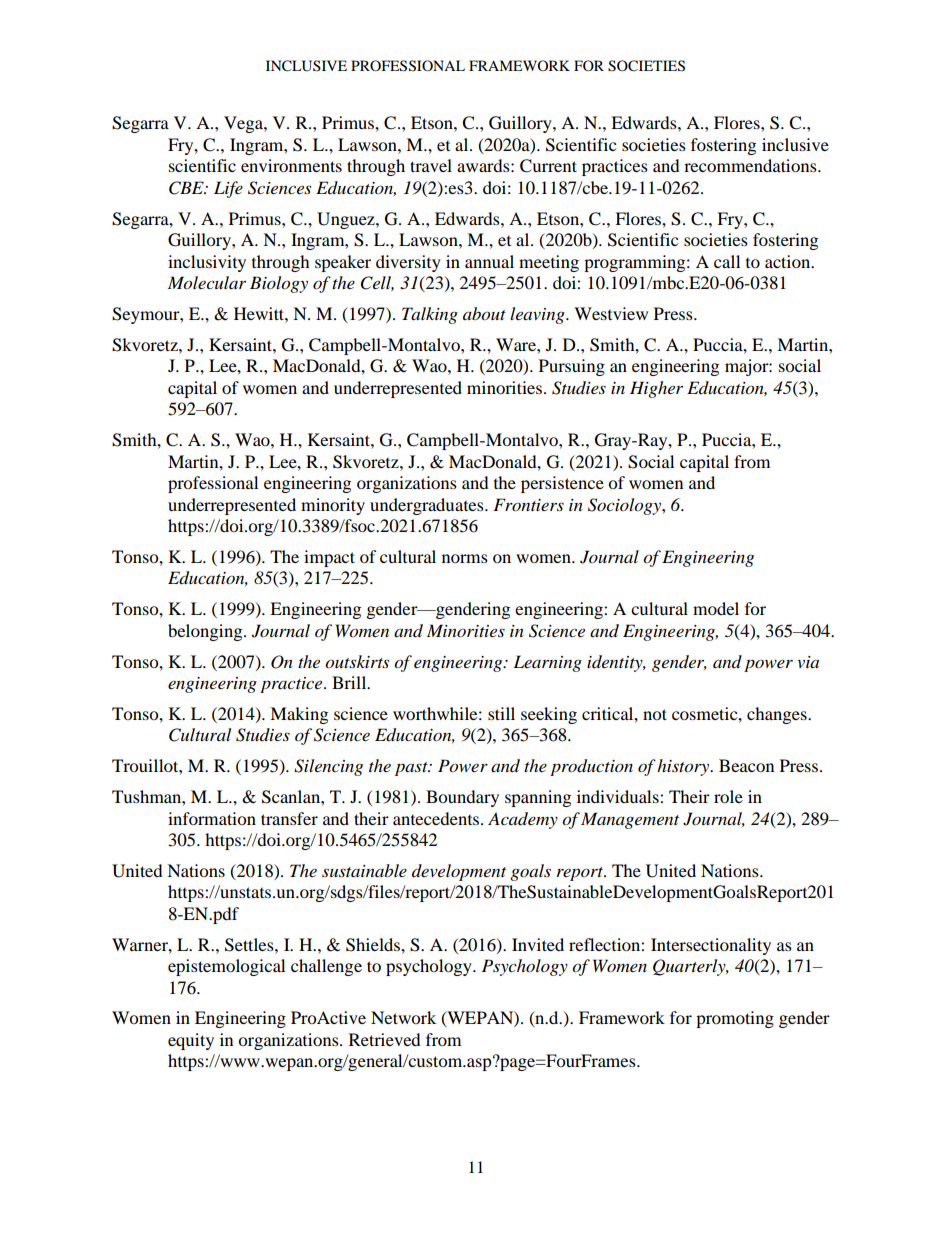 The height and width of the page is (1233, 952). What do you see at coordinates (206, 632) in the page?
I see `belonging` at bounding box center [206, 632].
